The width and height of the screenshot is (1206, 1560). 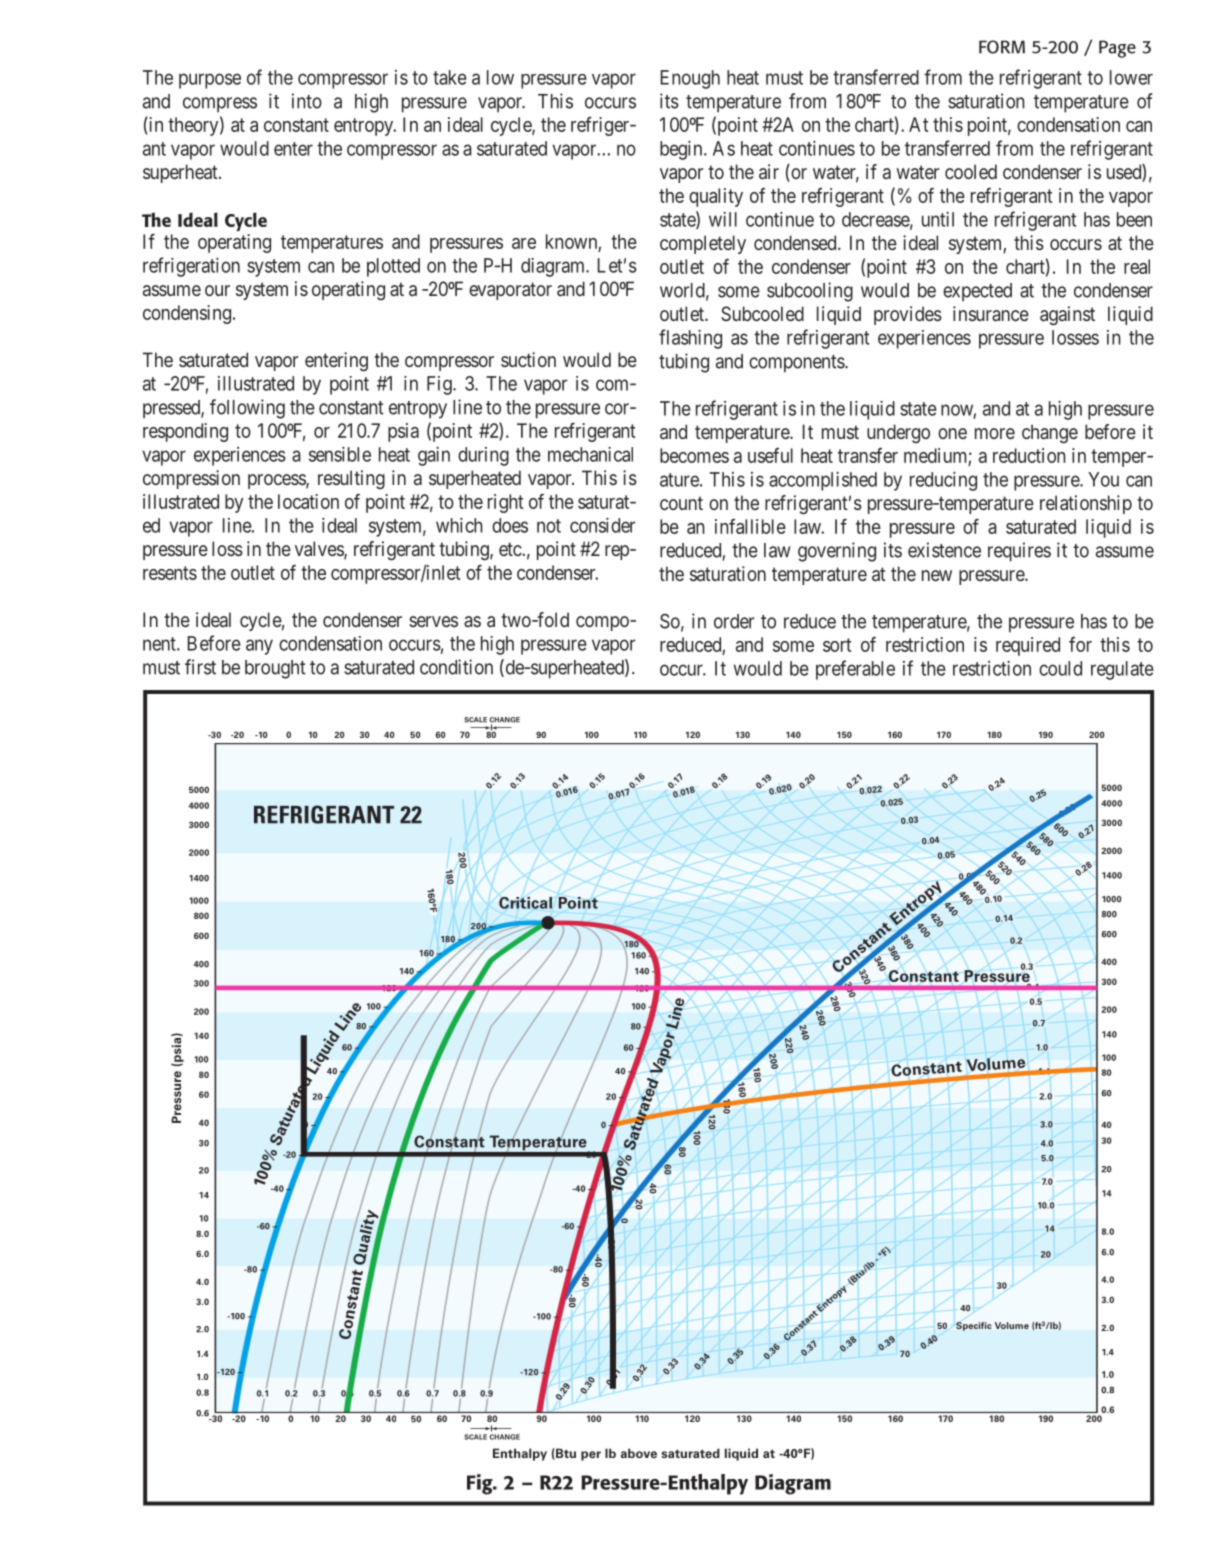 What do you see at coordinates (1122, 670) in the screenshot?
I see `regulate` at bounding box center [1122, 670].
